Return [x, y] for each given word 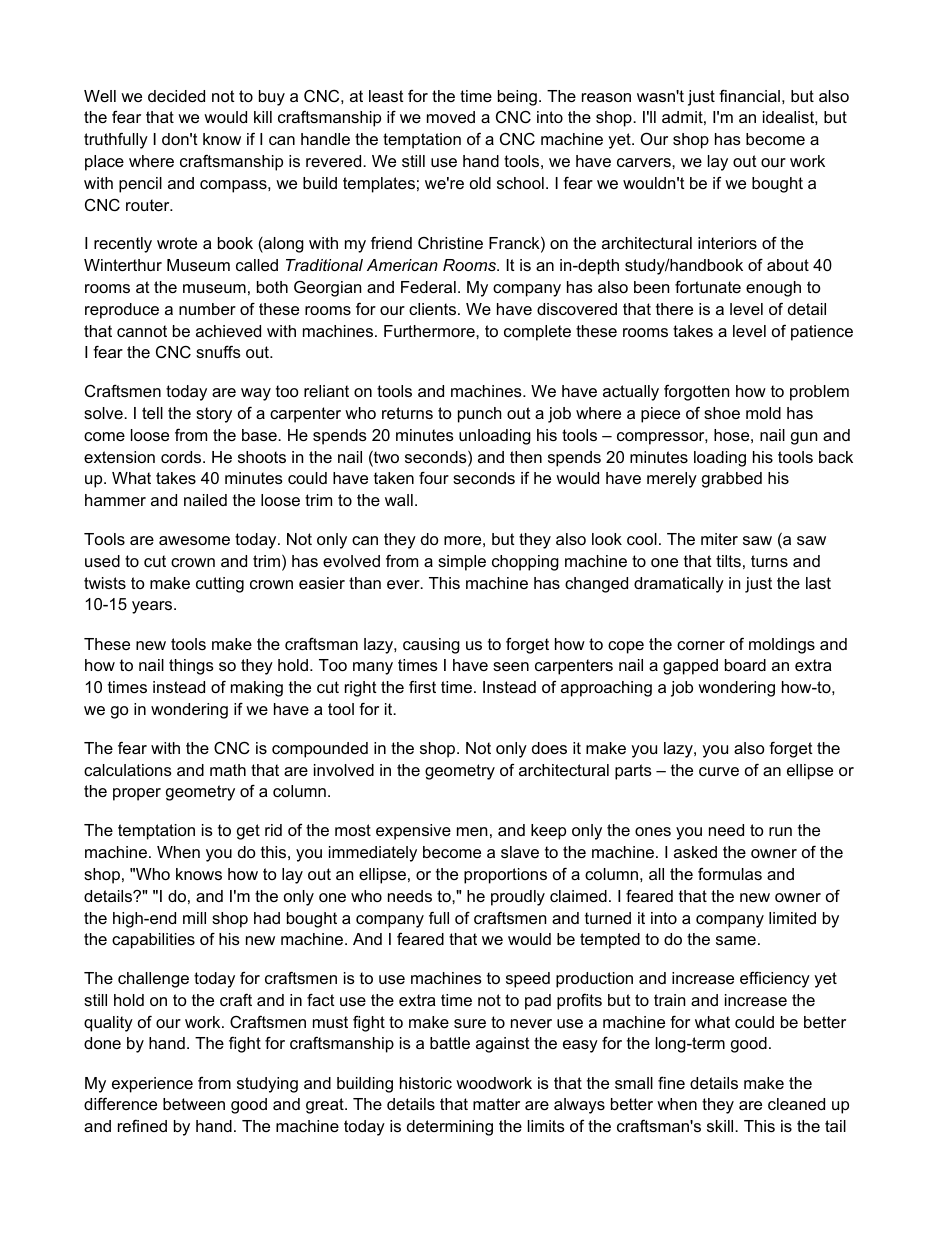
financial [749, 95]
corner [701, 645]
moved [451, 117]
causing [431, 646]
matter [496, 1104]
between [194, 1104]
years [153, 607]
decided [176, 96]
